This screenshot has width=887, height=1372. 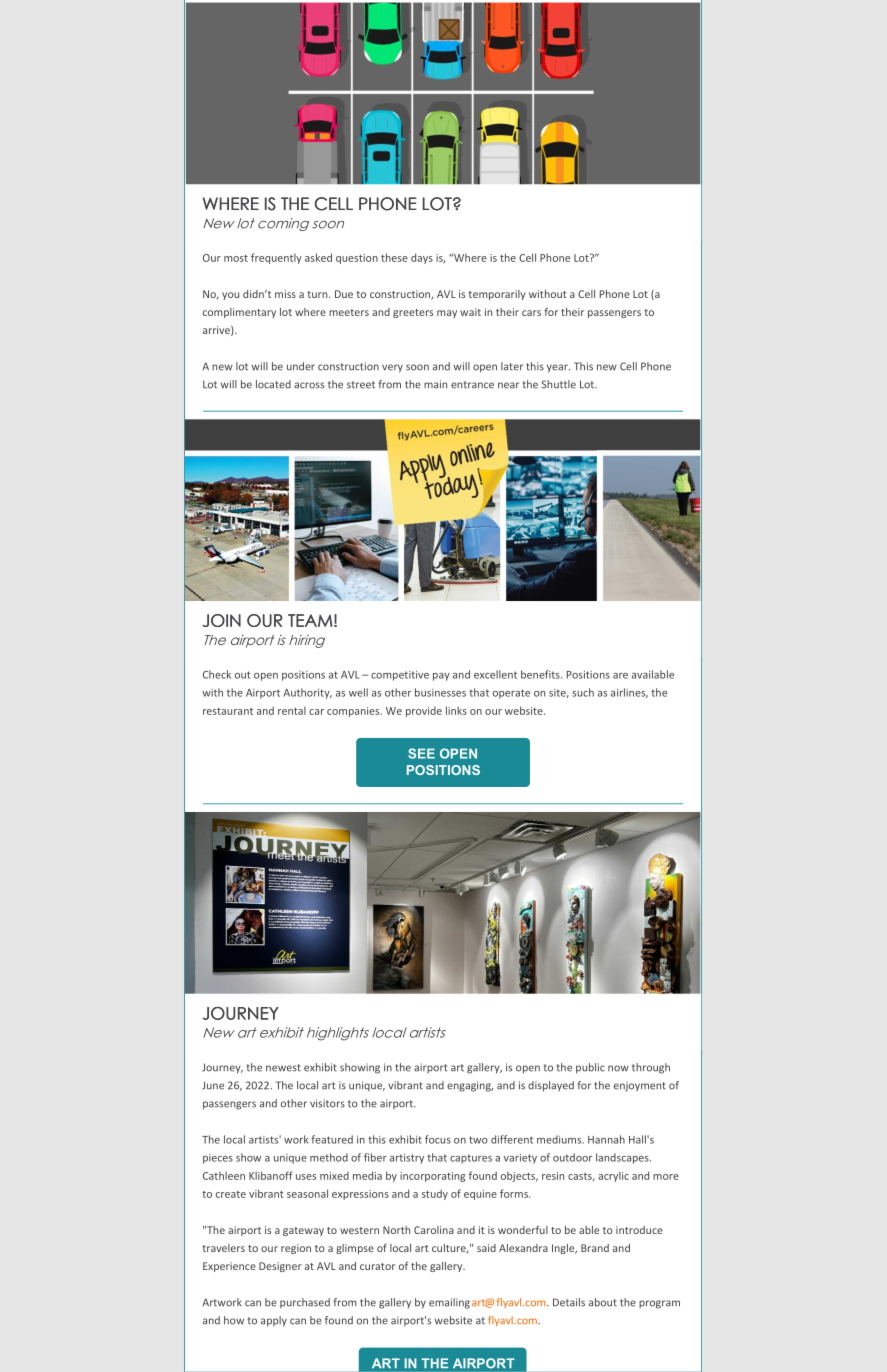 I want to click on rental, so click(x=292, y=711).
